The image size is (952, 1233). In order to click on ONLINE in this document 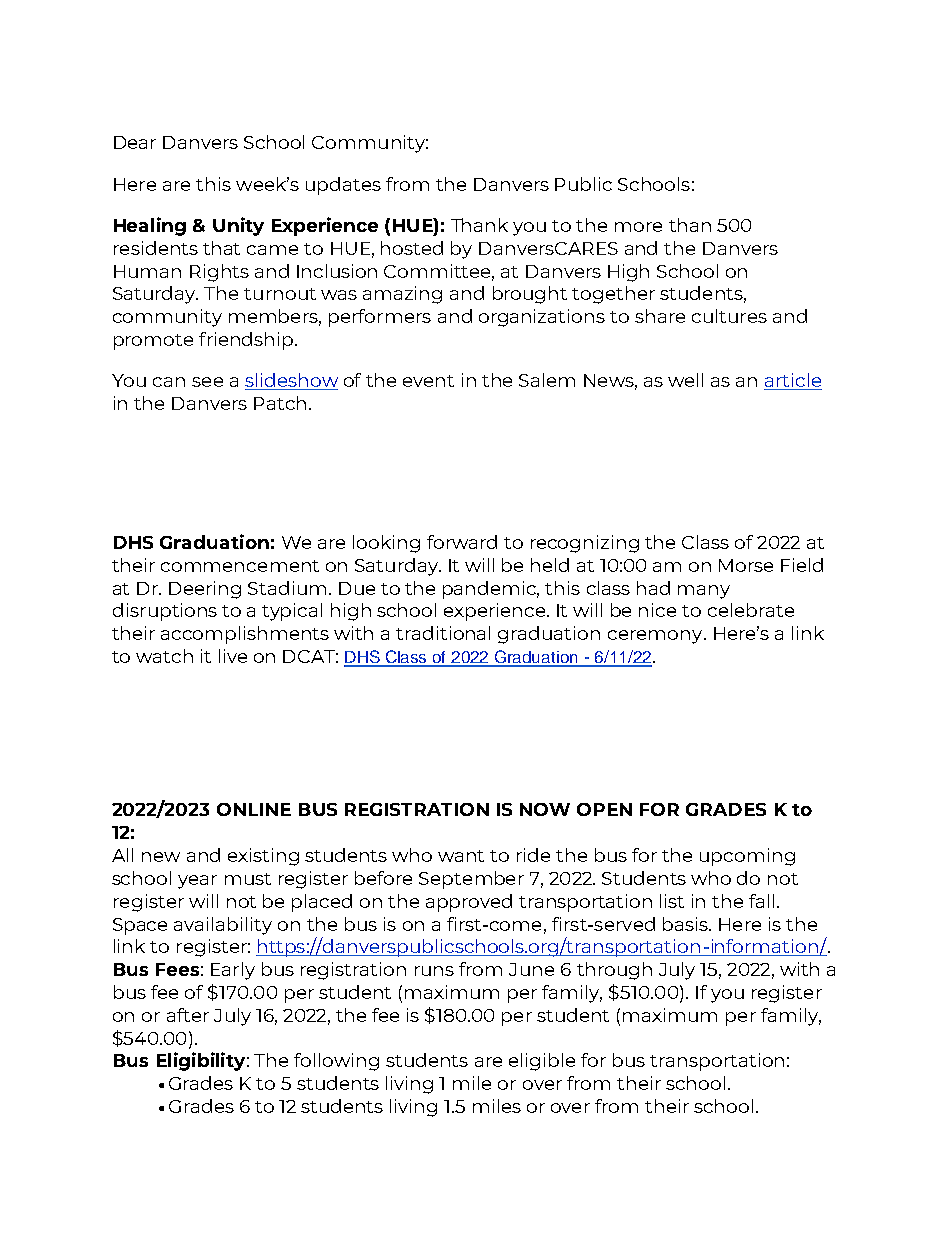, I will do `click(254, 809)`.
